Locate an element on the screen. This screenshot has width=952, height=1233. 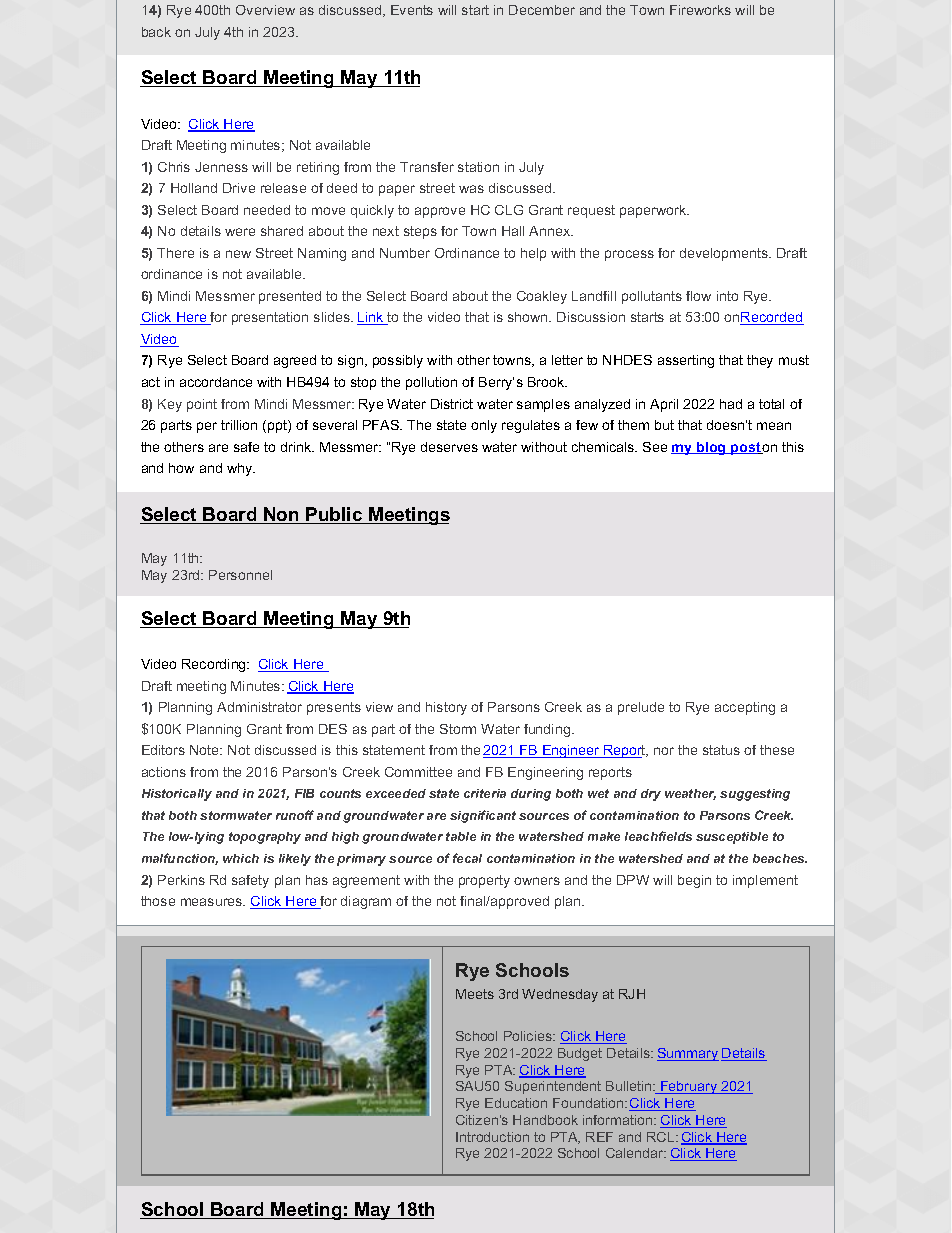
measures is located at coordinates (213, 902).
